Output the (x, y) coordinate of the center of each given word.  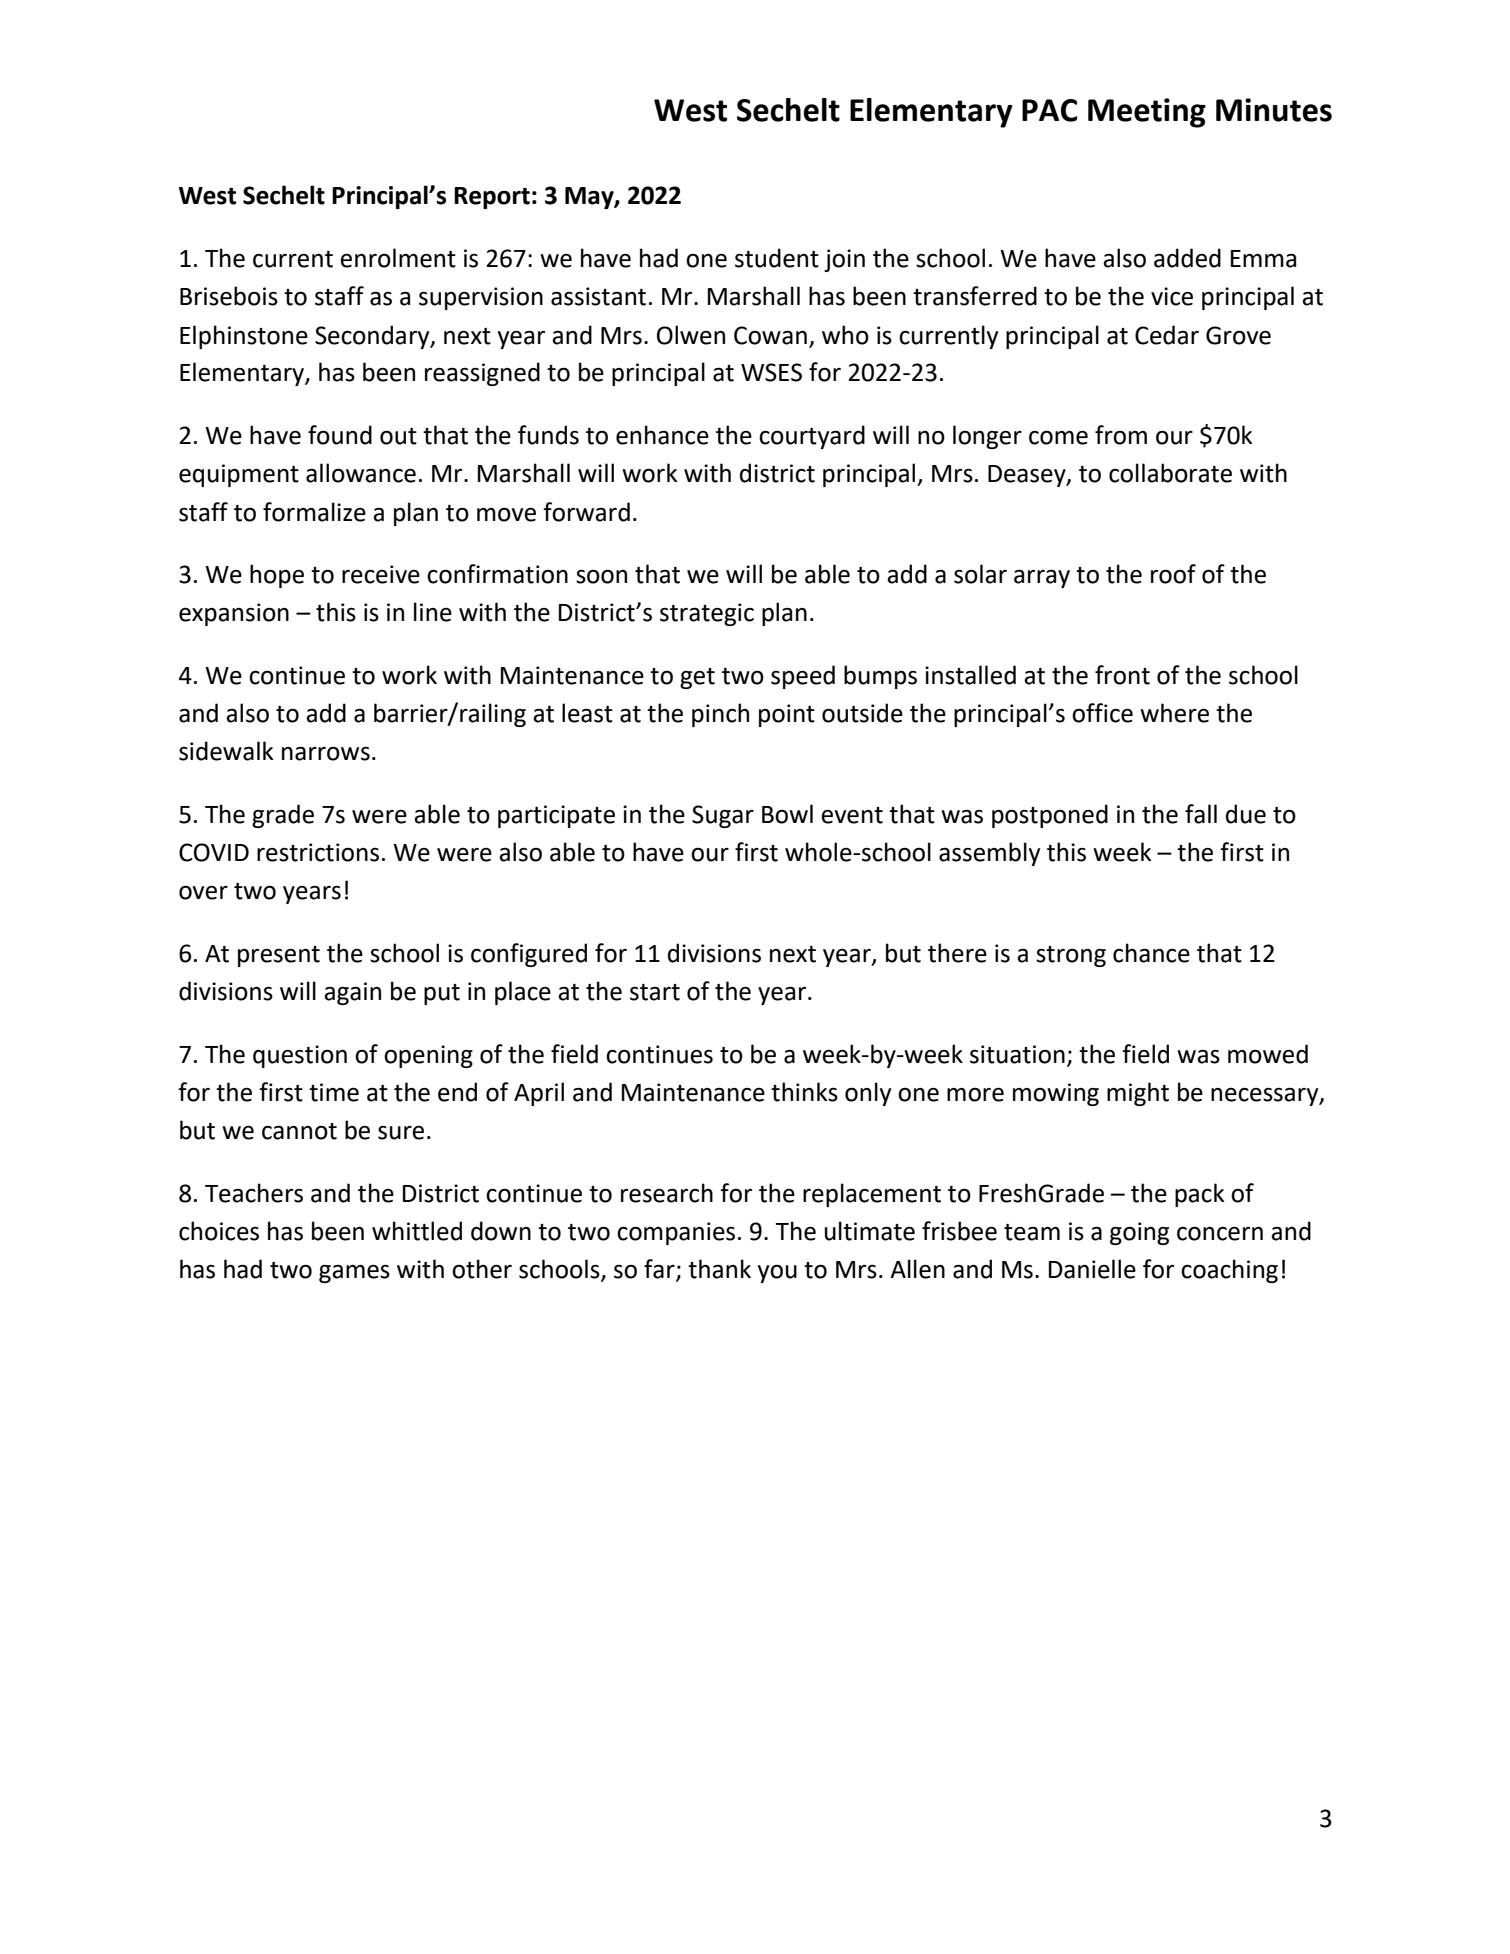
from (1121, 435)
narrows (326, 753)
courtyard (812, 437)
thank (719, 1269)
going (1139, 1233)
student (777, 258)
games (354, 1274)
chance (1151, 953)
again (352, 993)
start (655, 992)
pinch (720, 715)
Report (492, 198)
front (1122, 675)
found (340, 435)
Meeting (1147, 113)
